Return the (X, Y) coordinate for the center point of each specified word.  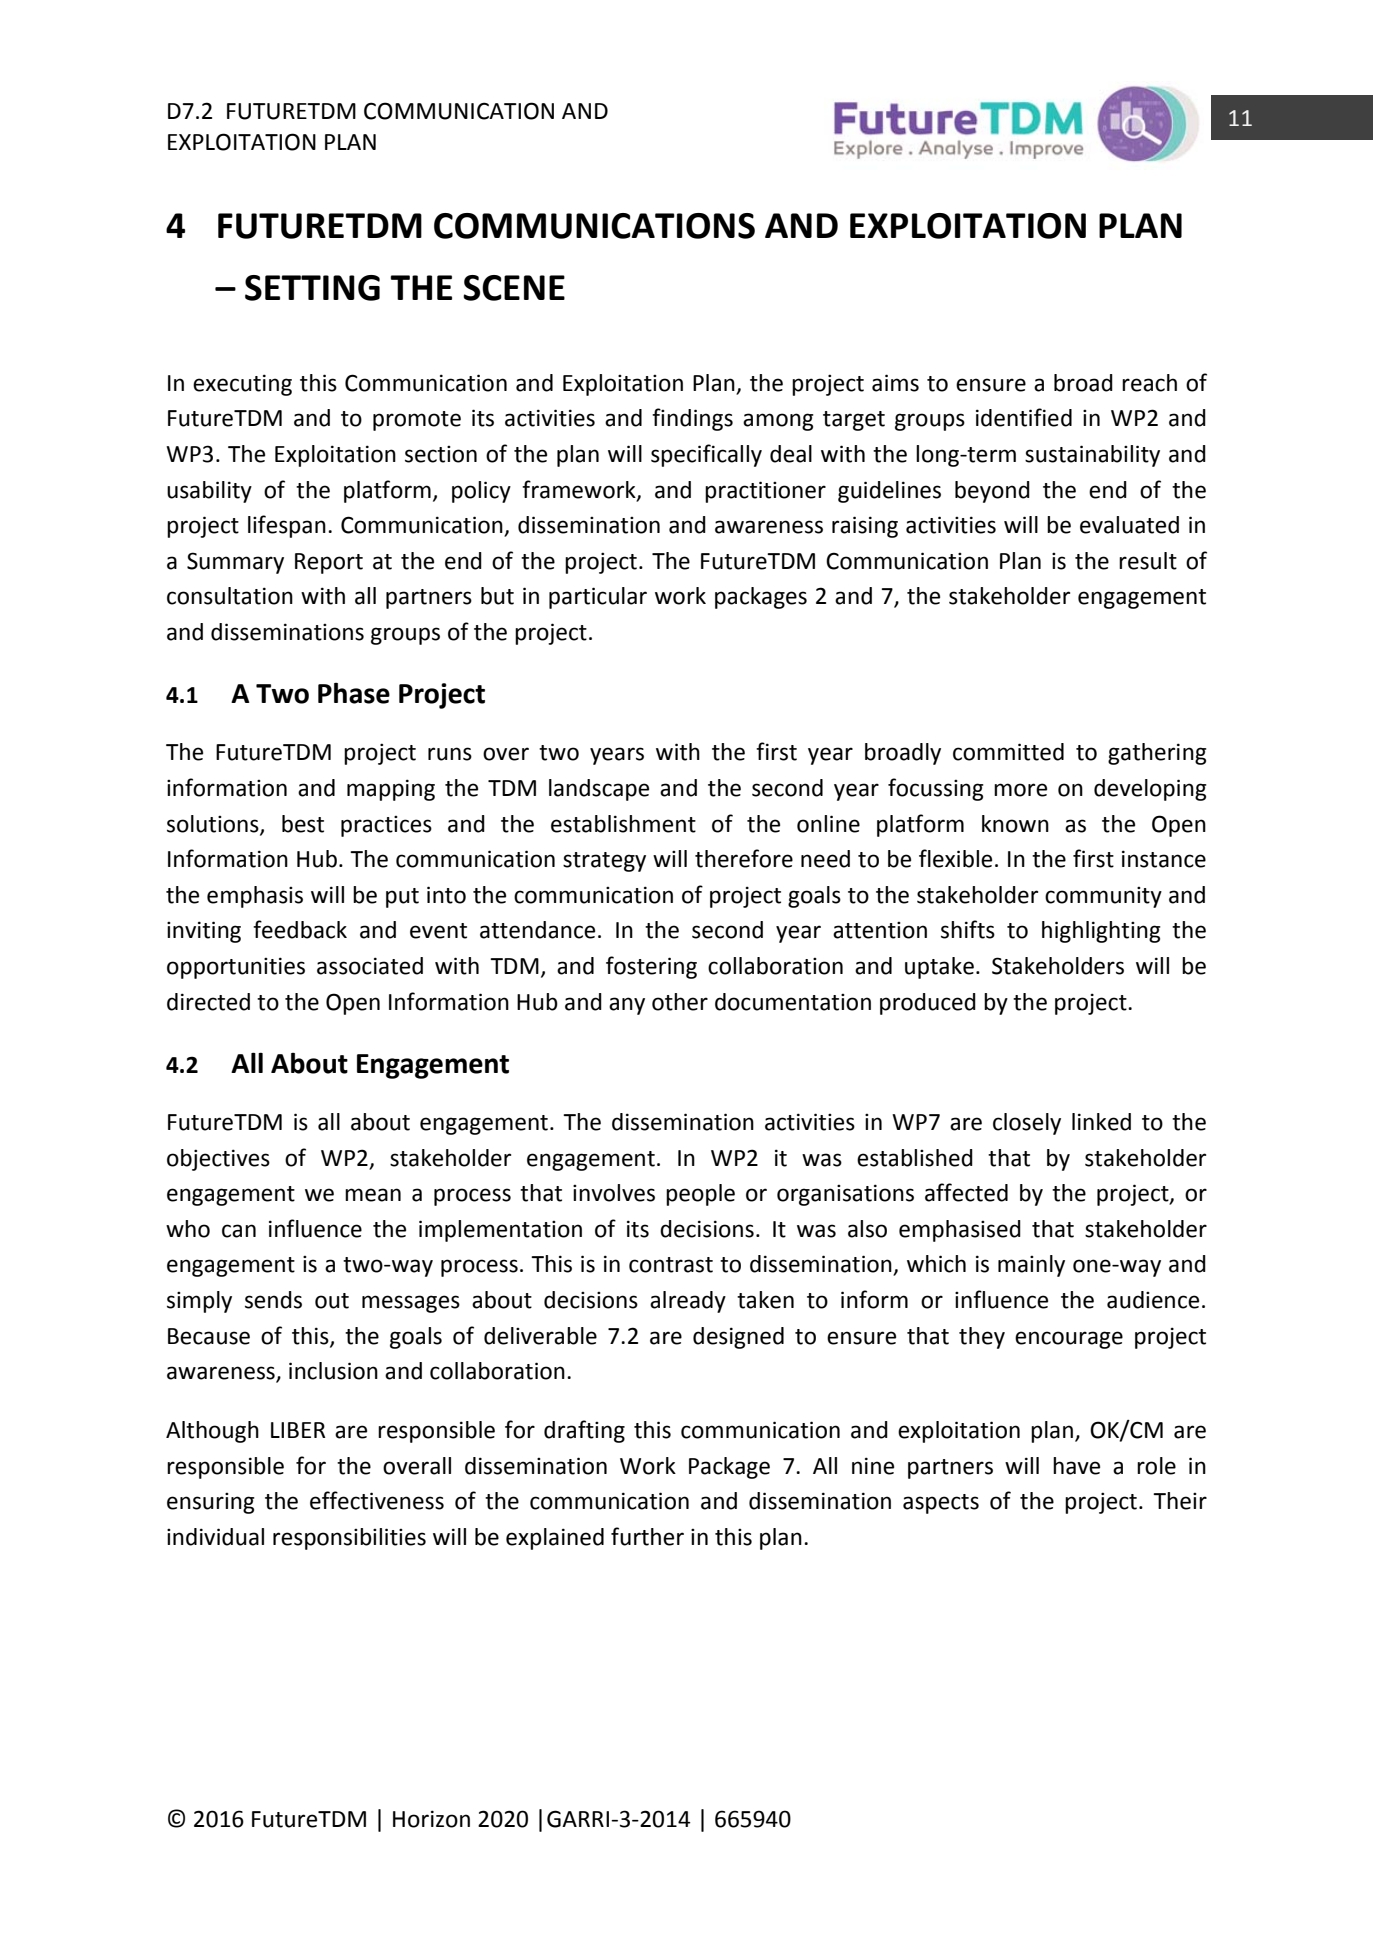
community (1103, 897)
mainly (1031, 1266)
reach (1149, 383)
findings (692, 419)
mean (373, 1195)
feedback (300, 929)
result (1148, 561)
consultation (230, 596)
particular (598, 598)
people (700, 1195)
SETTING (312, 288)
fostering (651, 967)
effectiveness (377, 1500)
